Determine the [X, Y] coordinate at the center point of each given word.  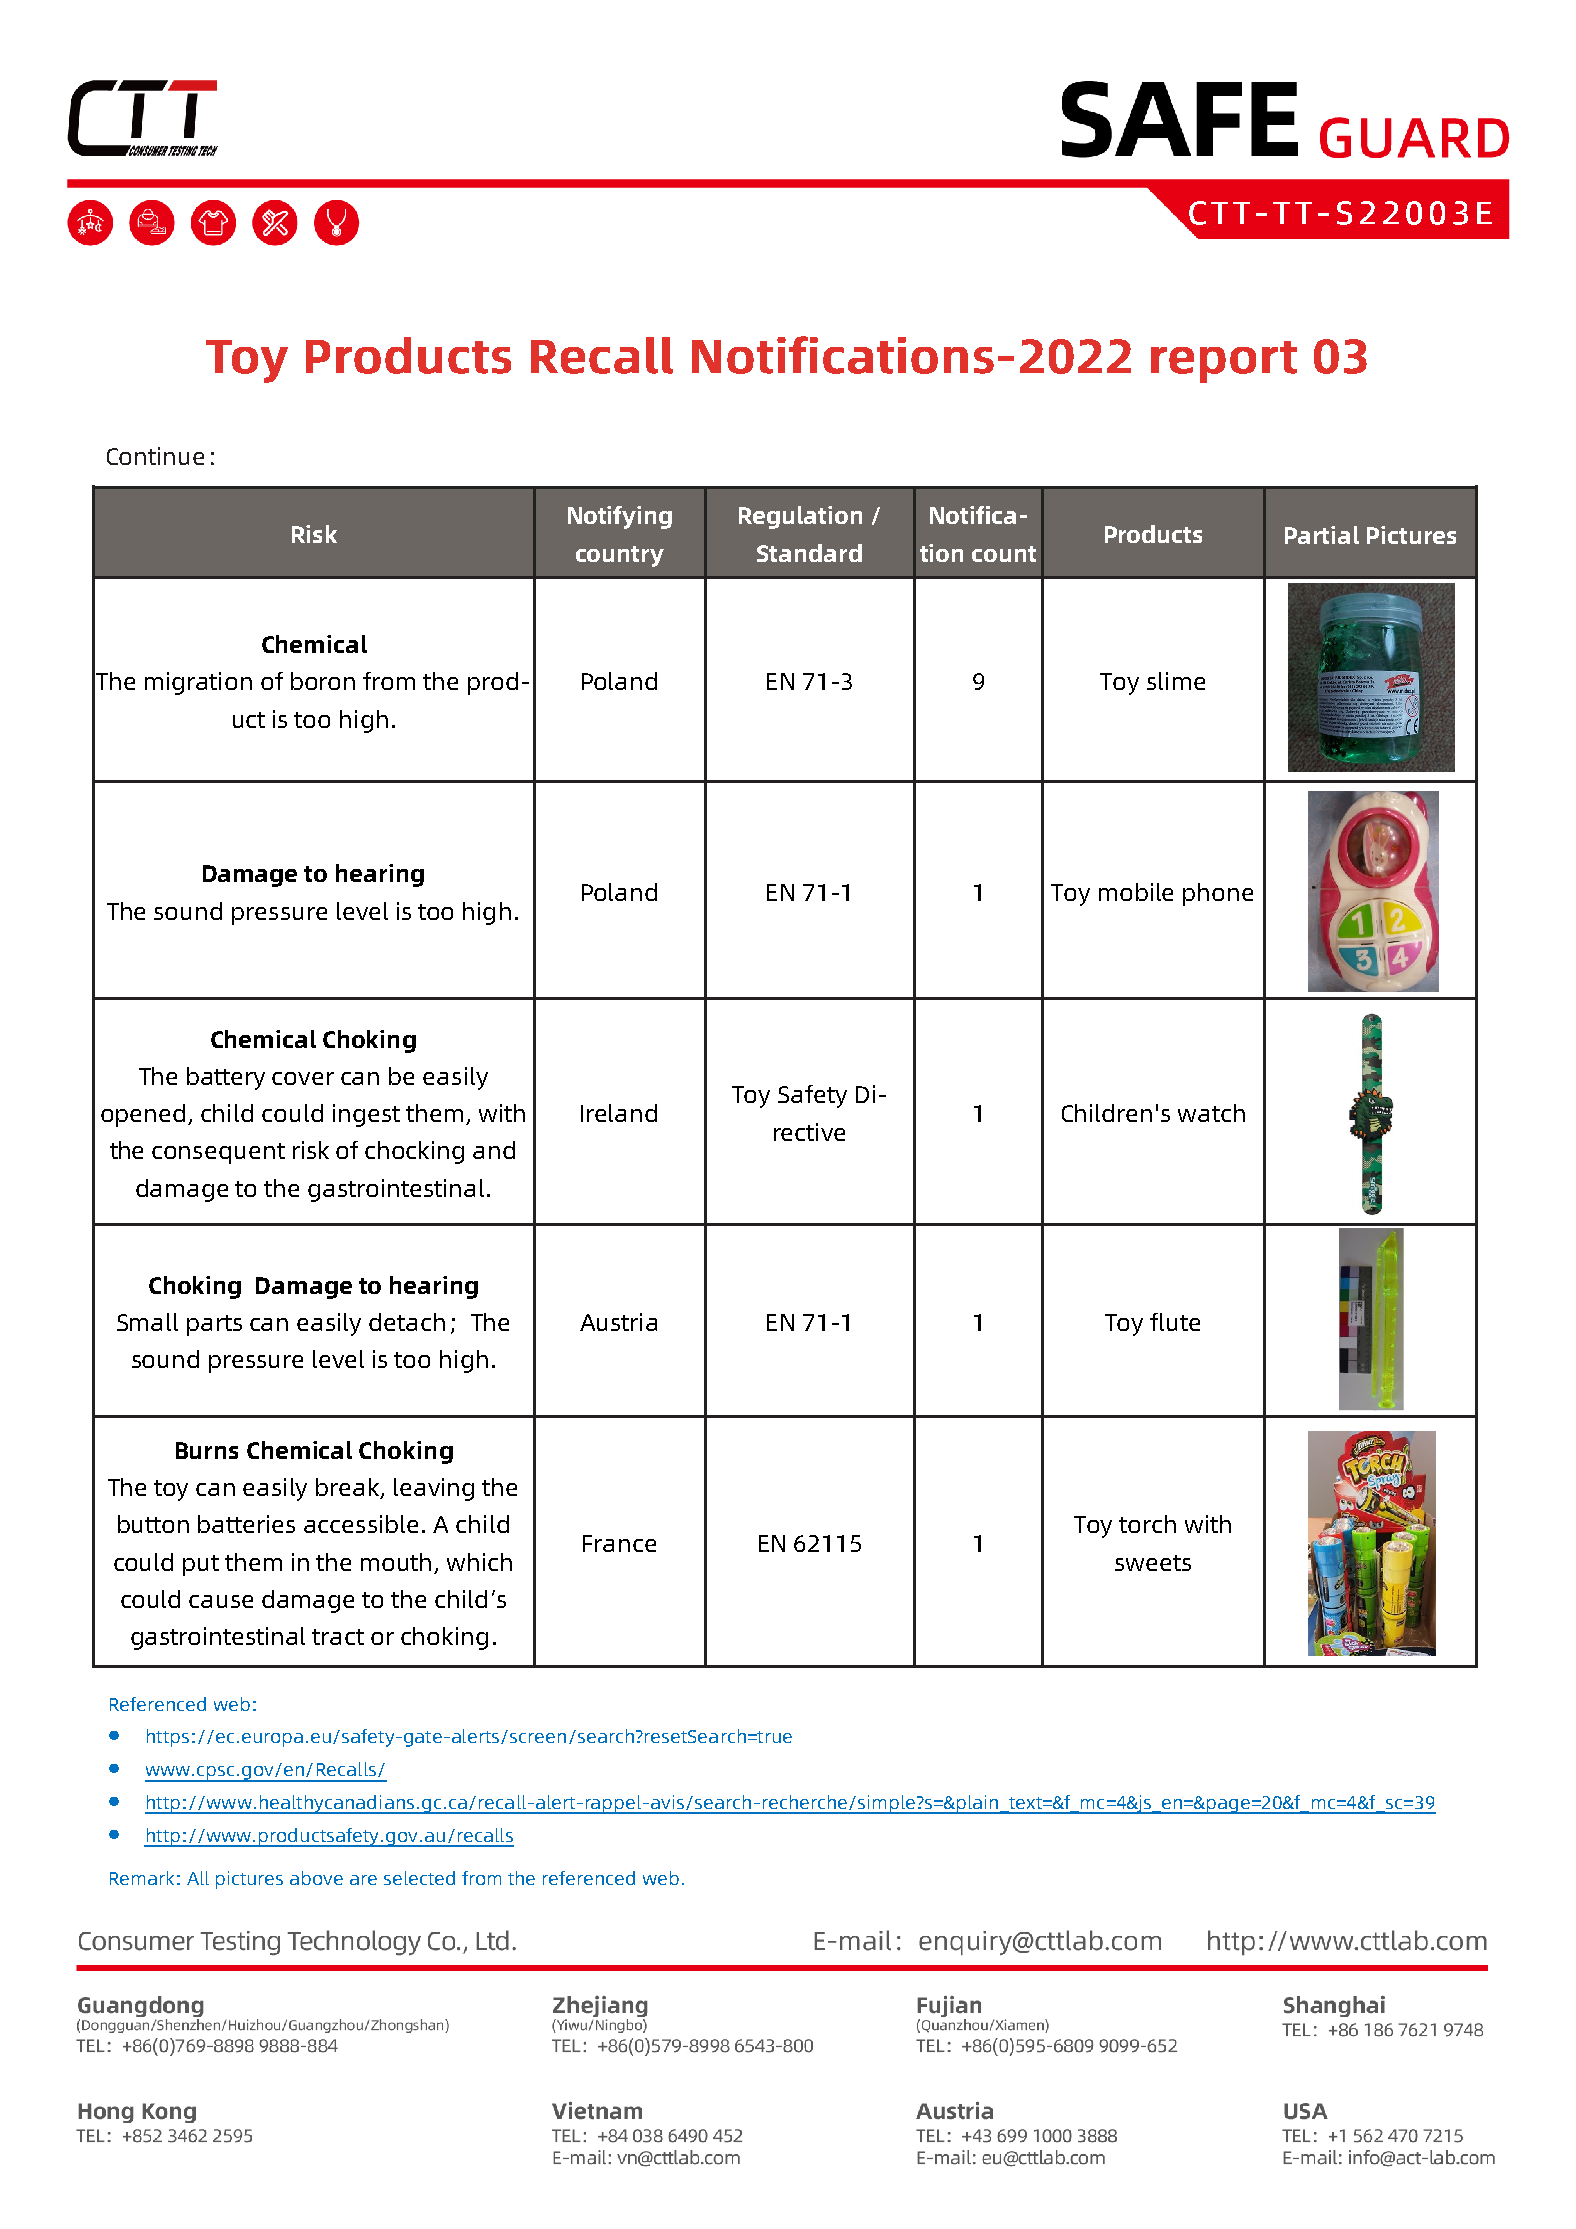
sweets [1153, 1563]
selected [419, 1878]
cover [303, 1078]
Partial [1322, 535]
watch [1211, 1113]
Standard [809, 553]
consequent [218, 1153]
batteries [246, 1524]
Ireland [619, 1113]
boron [323, 681]
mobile [1136, 892]
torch [1147, 1524]
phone [1218, 894]
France [619, 1543]
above [316, 1878]
